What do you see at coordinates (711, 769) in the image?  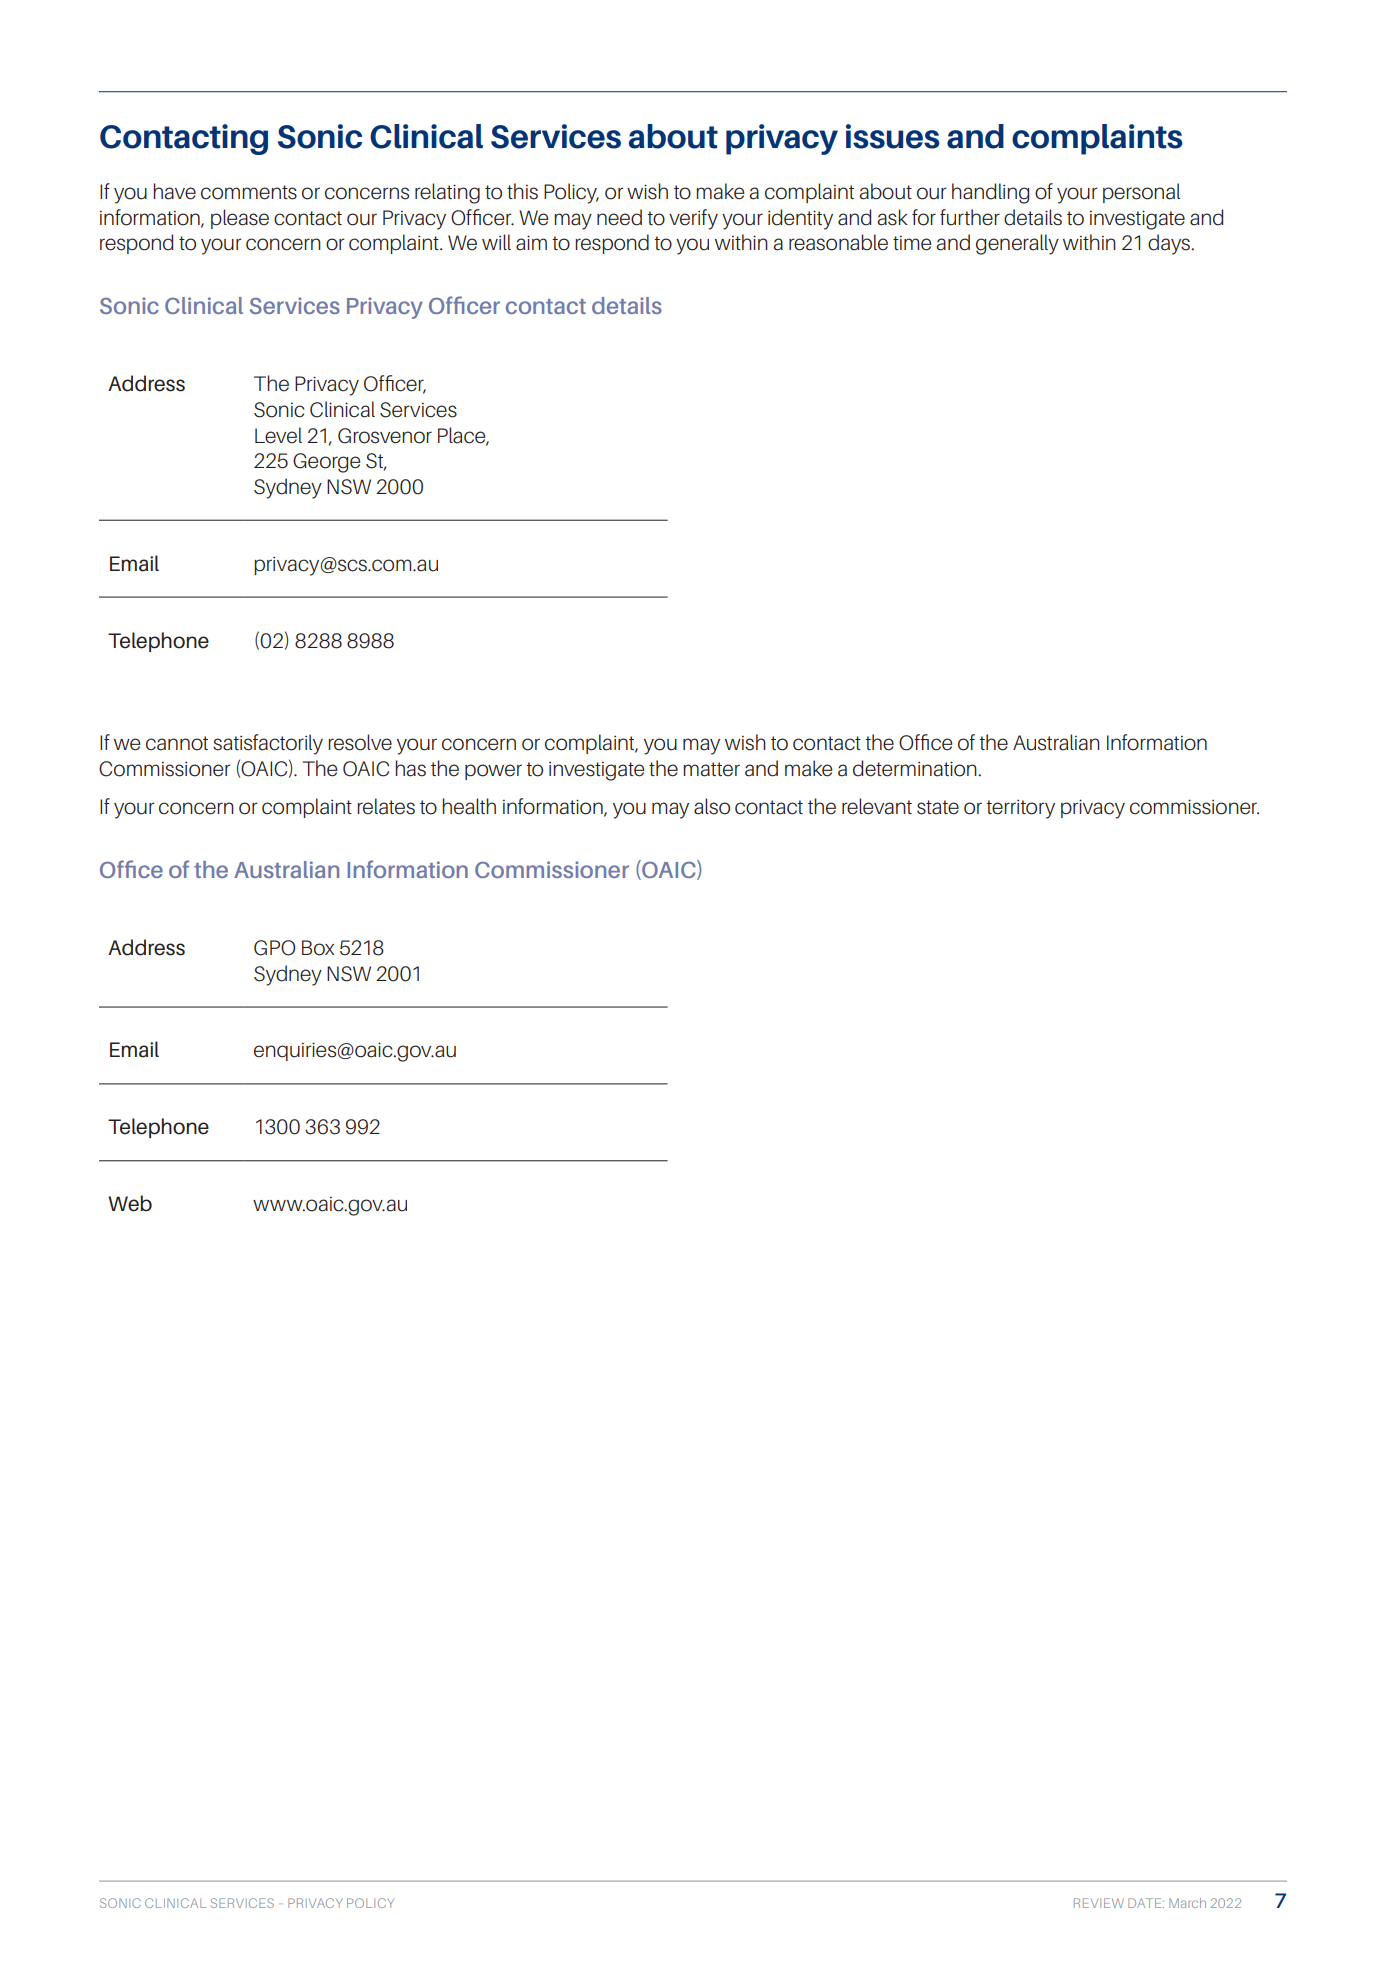 I see `matter` at bounding box center [711, 769].
